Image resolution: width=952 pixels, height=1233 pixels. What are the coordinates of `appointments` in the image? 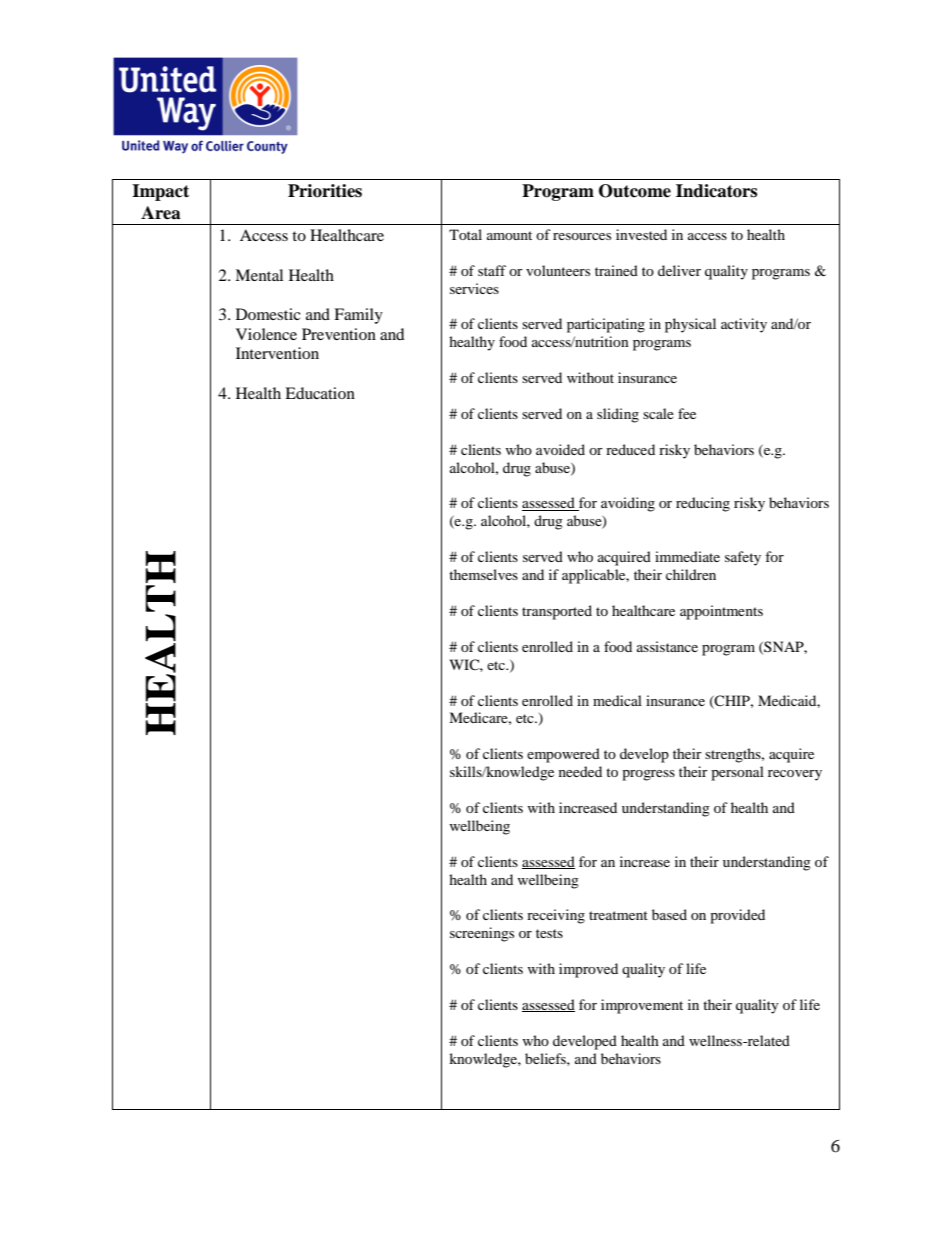 It's located at (721, 612).
